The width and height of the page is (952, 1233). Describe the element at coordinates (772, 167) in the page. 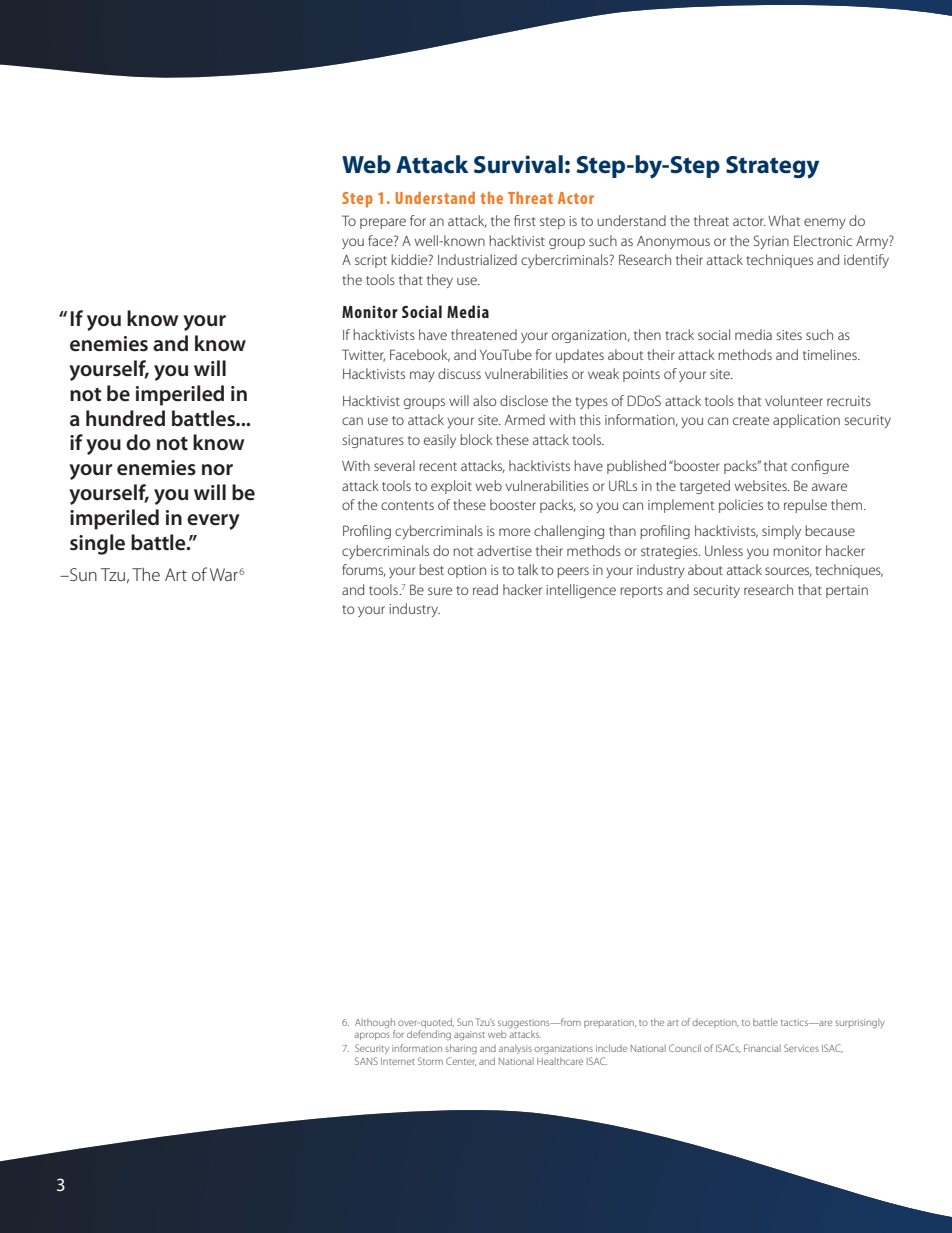

I see `Strategy` at that location.
